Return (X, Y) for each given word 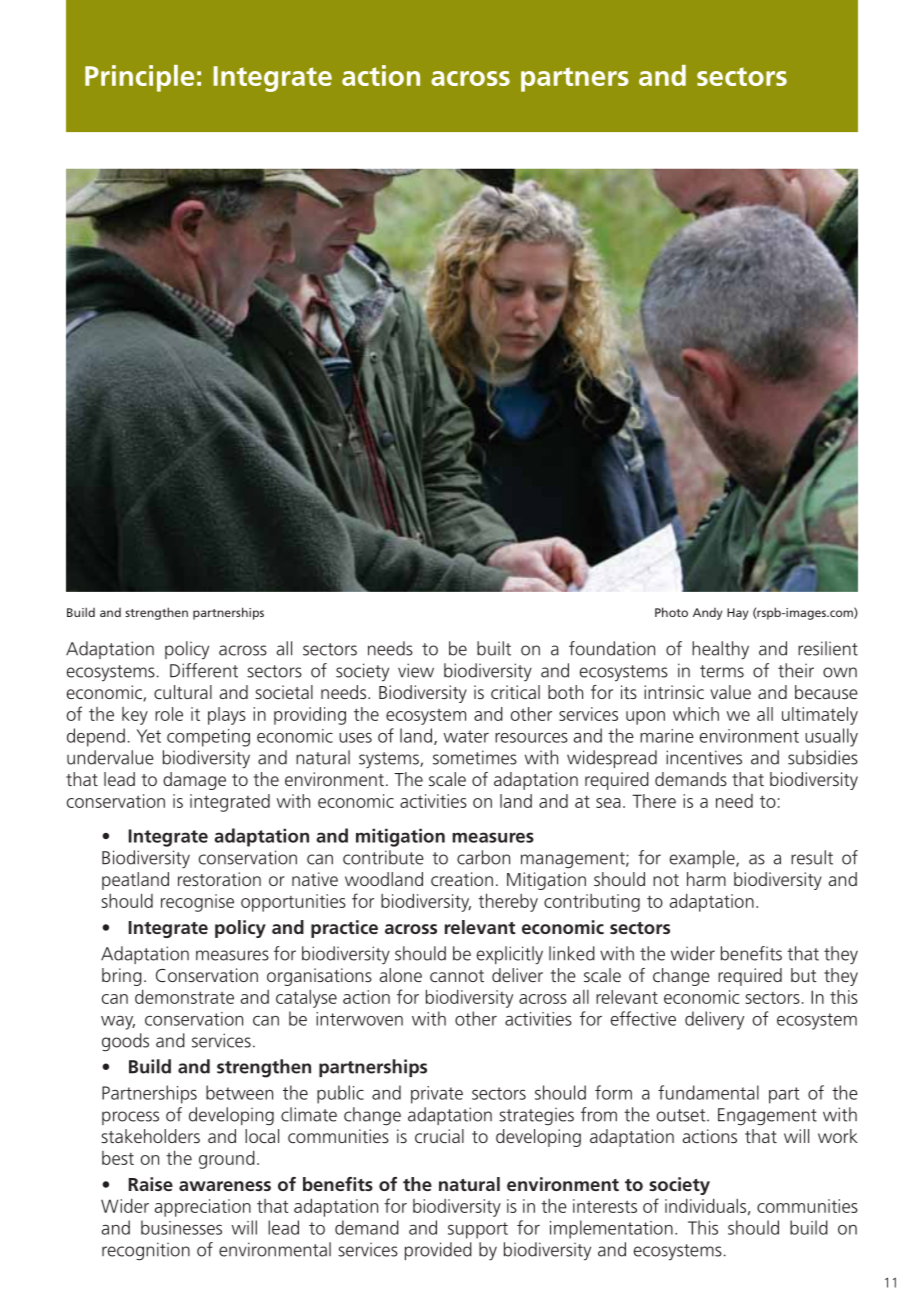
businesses (181, 1227)
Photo (671, 612)
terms (722, 671)
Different (204, 670)
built (494, 648)
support (478, 1230)
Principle (139, 78)
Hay (737, 614)
